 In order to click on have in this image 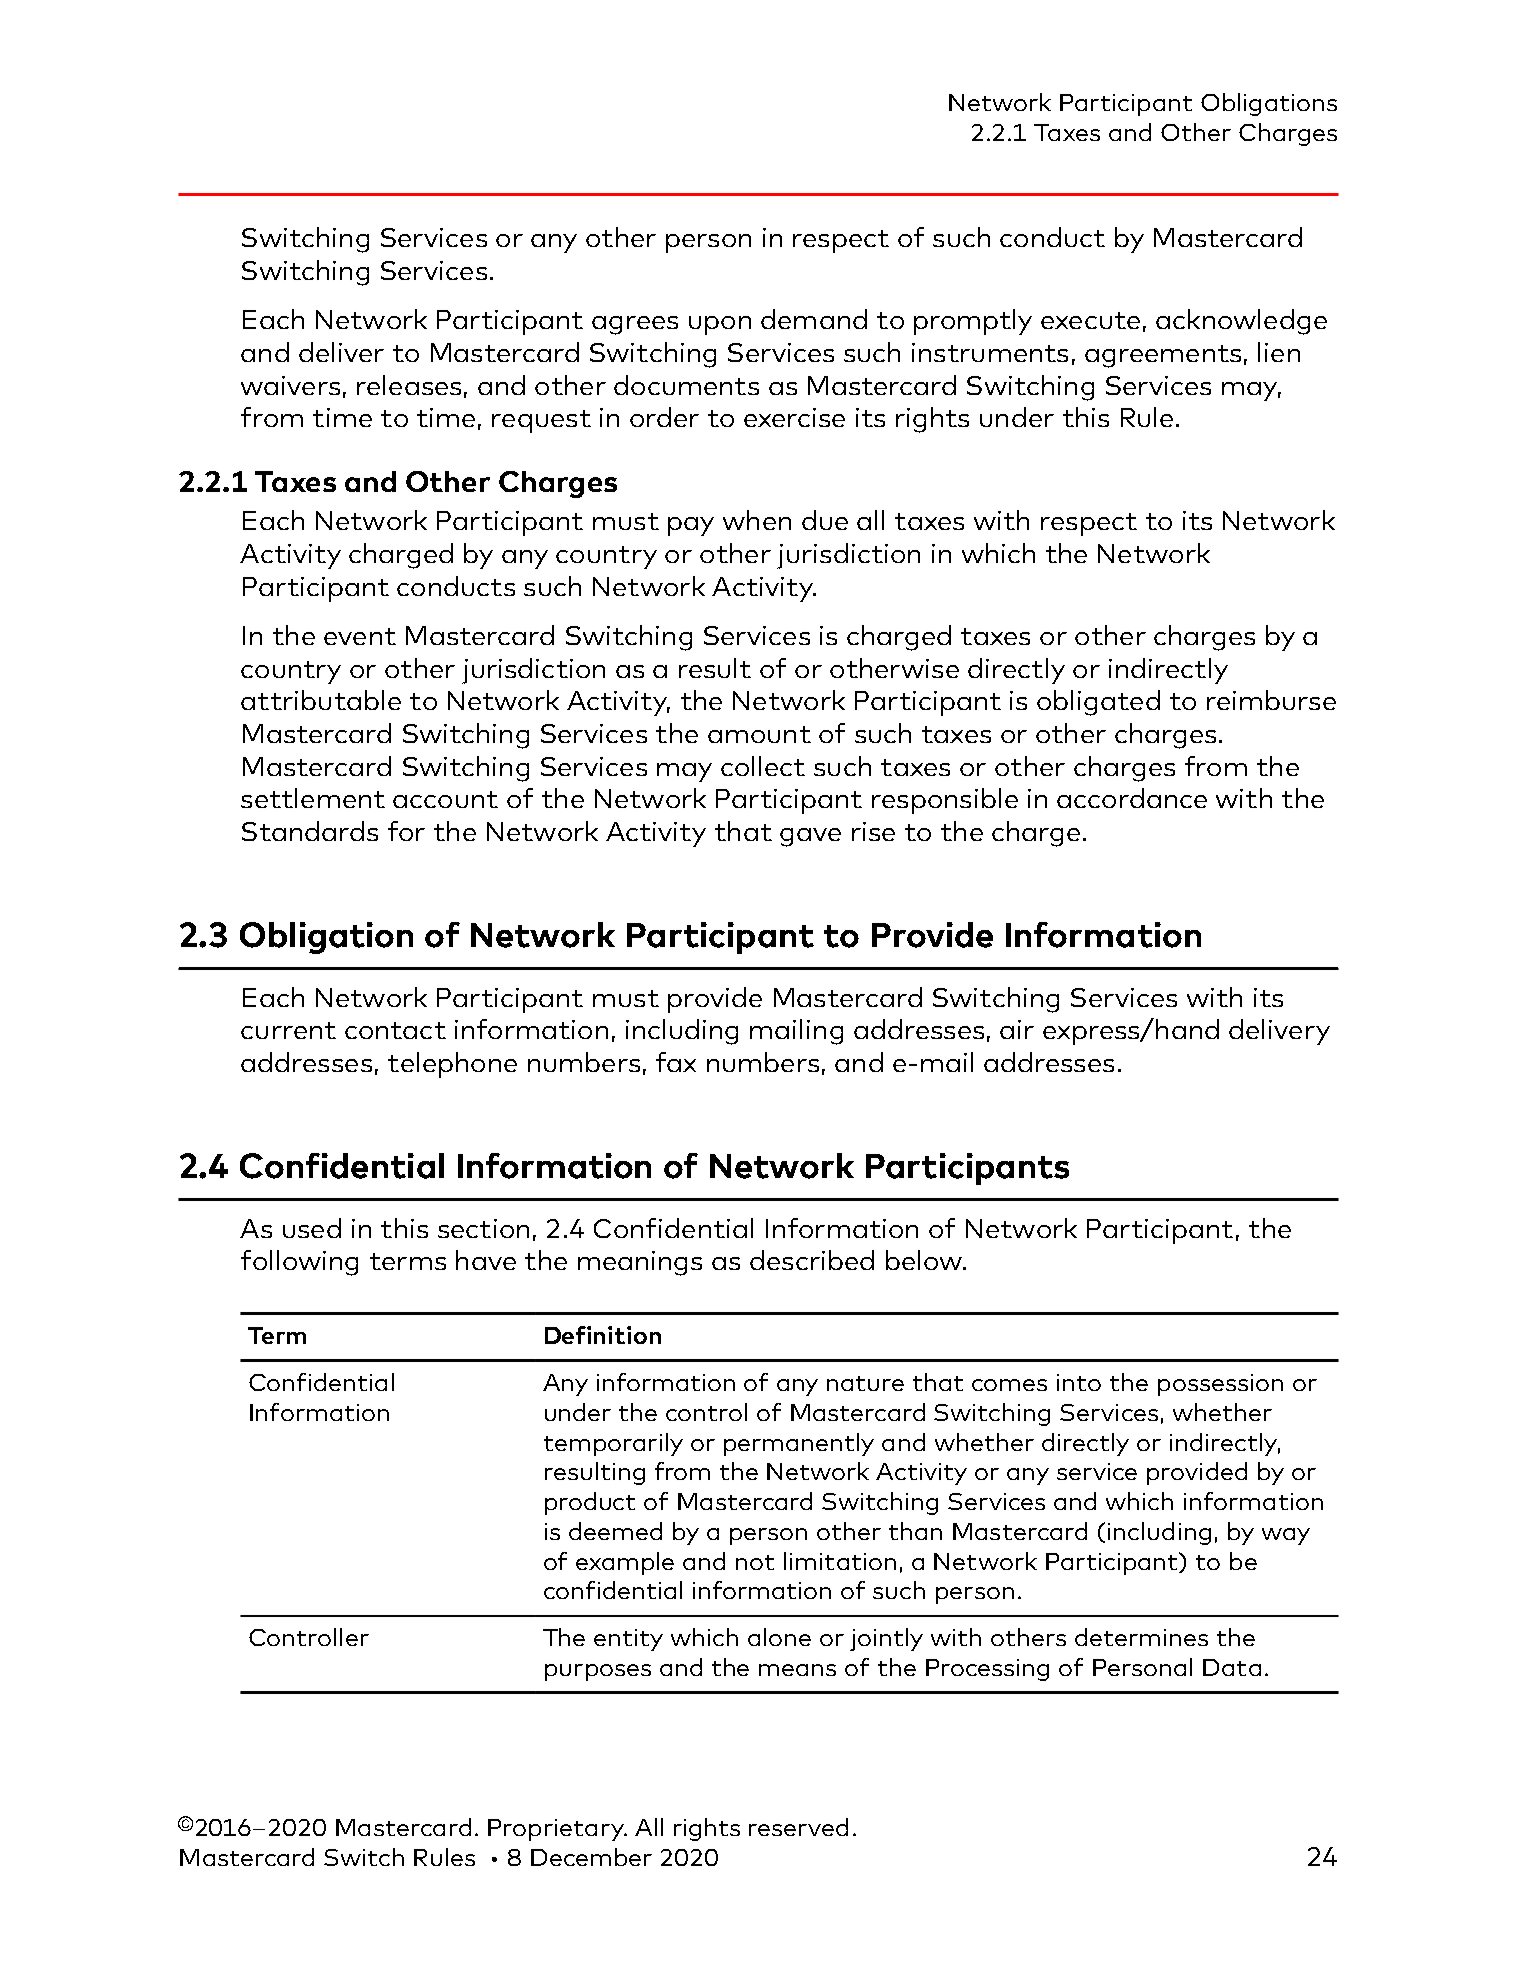, I will do `click(486, 1260)`.
